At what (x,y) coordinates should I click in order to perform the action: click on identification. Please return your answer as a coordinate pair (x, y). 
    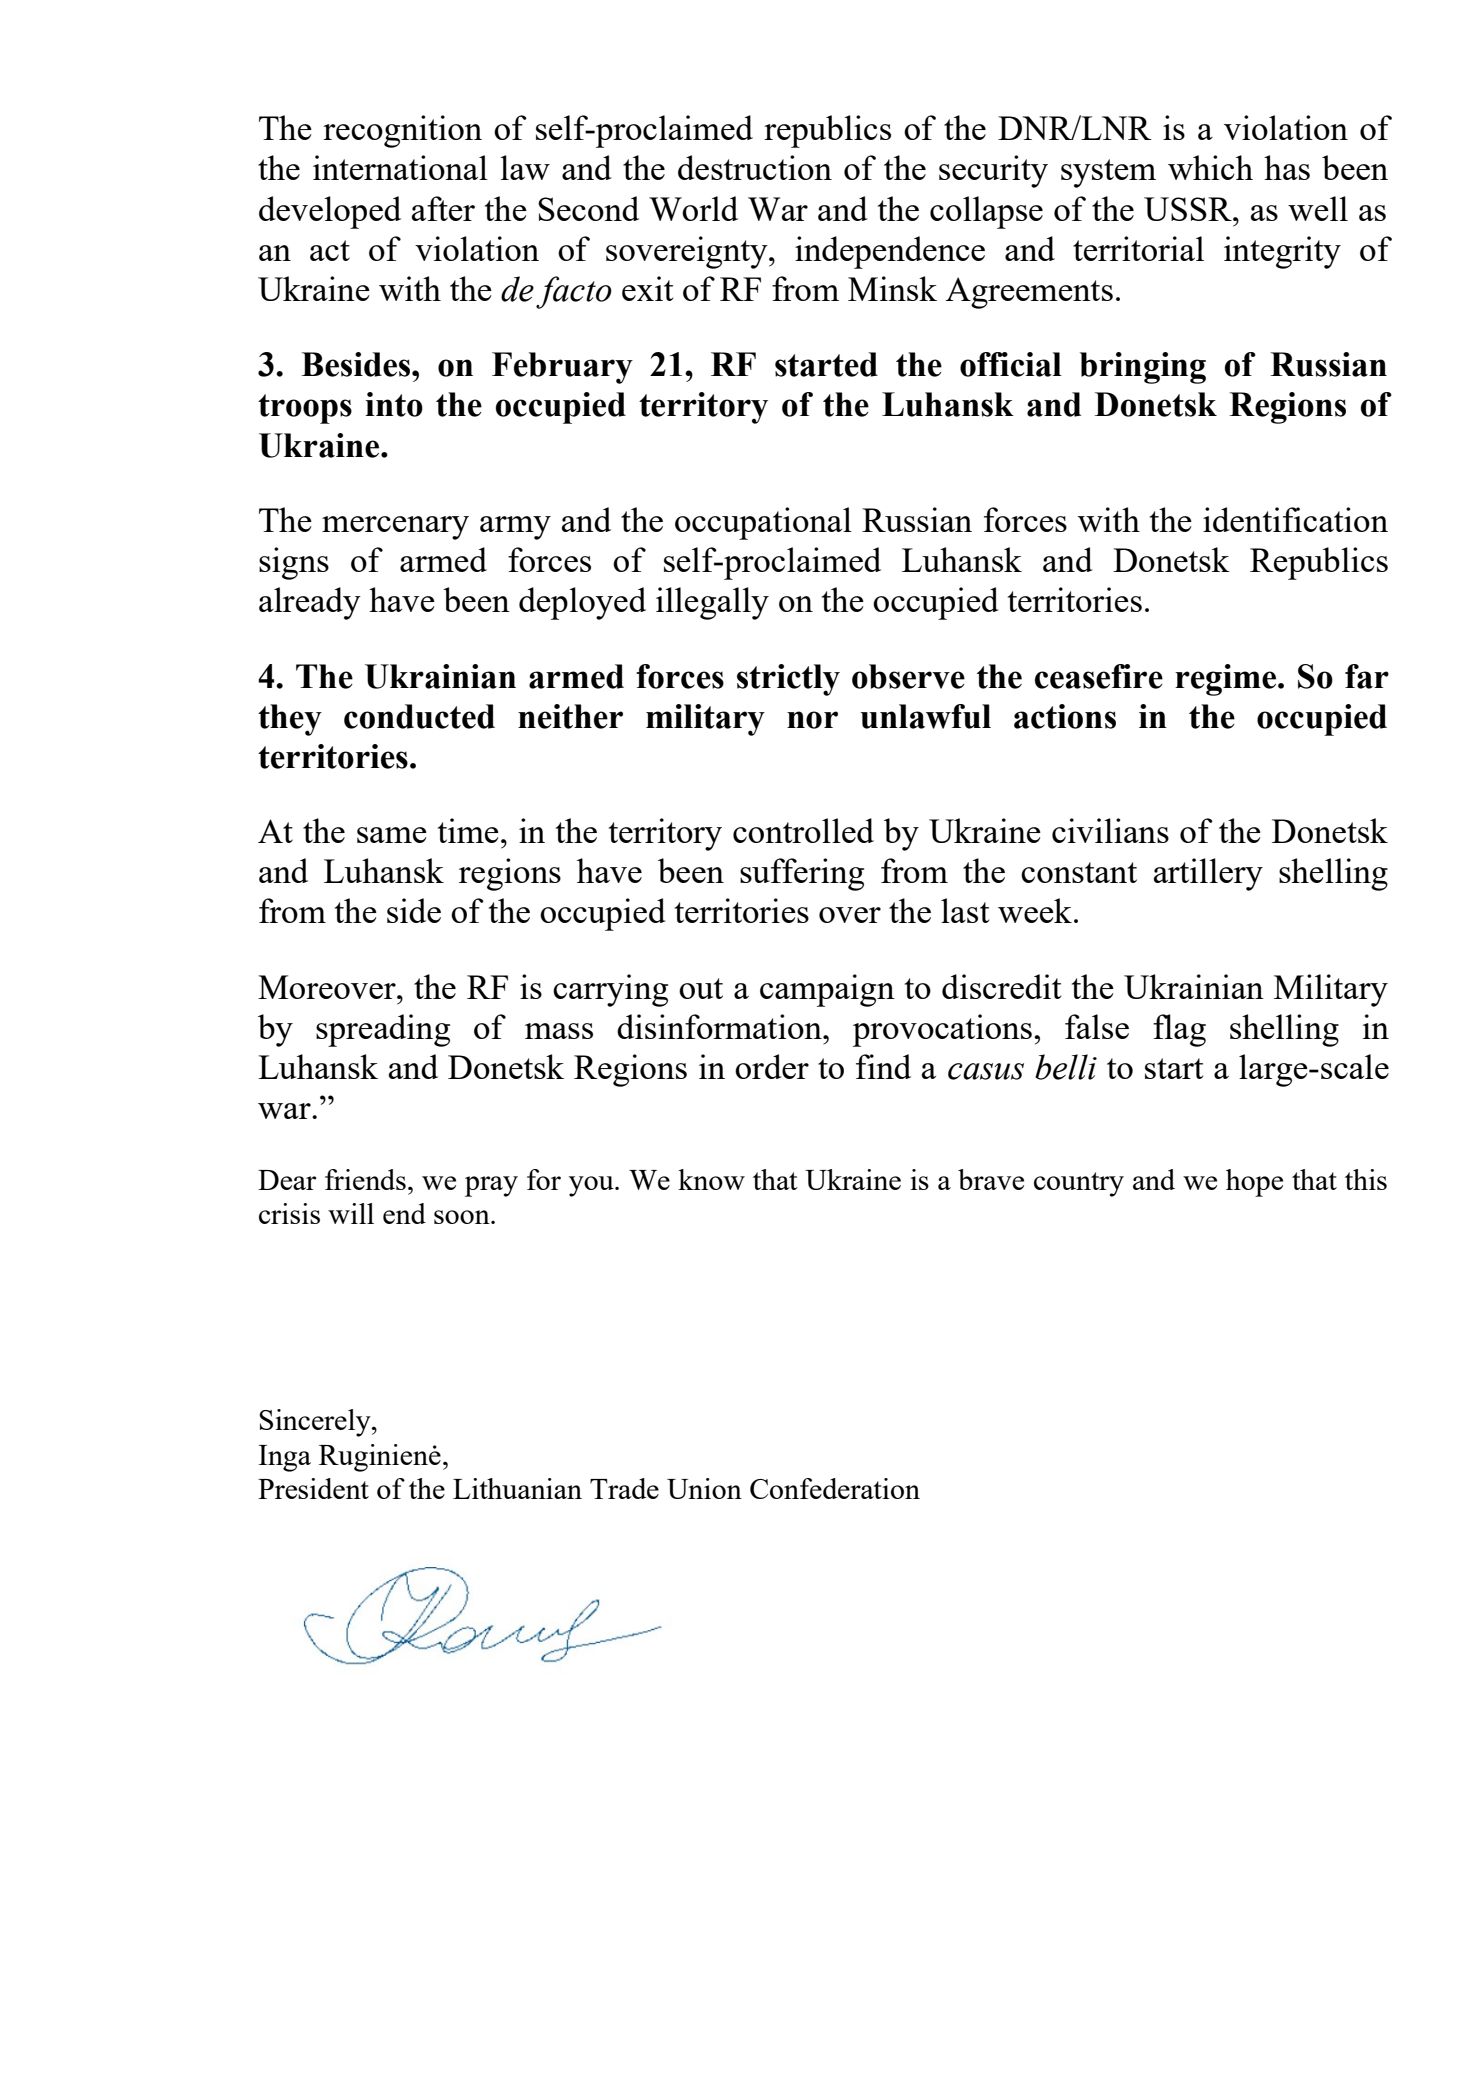
    Looking at the image, I should click on (1295, 519).
